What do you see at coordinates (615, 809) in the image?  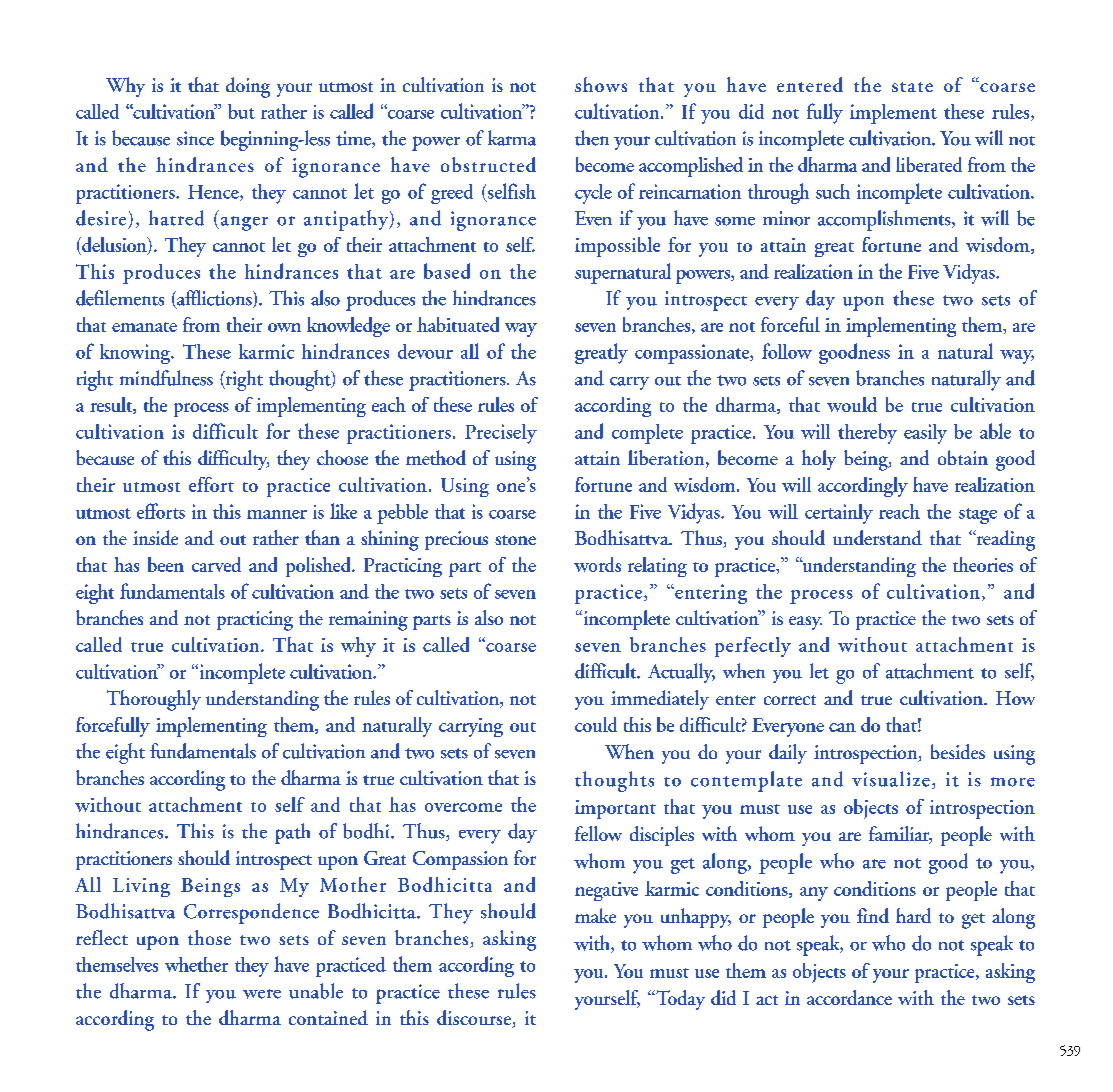 I see `important` at bounding box center [615, 809].
